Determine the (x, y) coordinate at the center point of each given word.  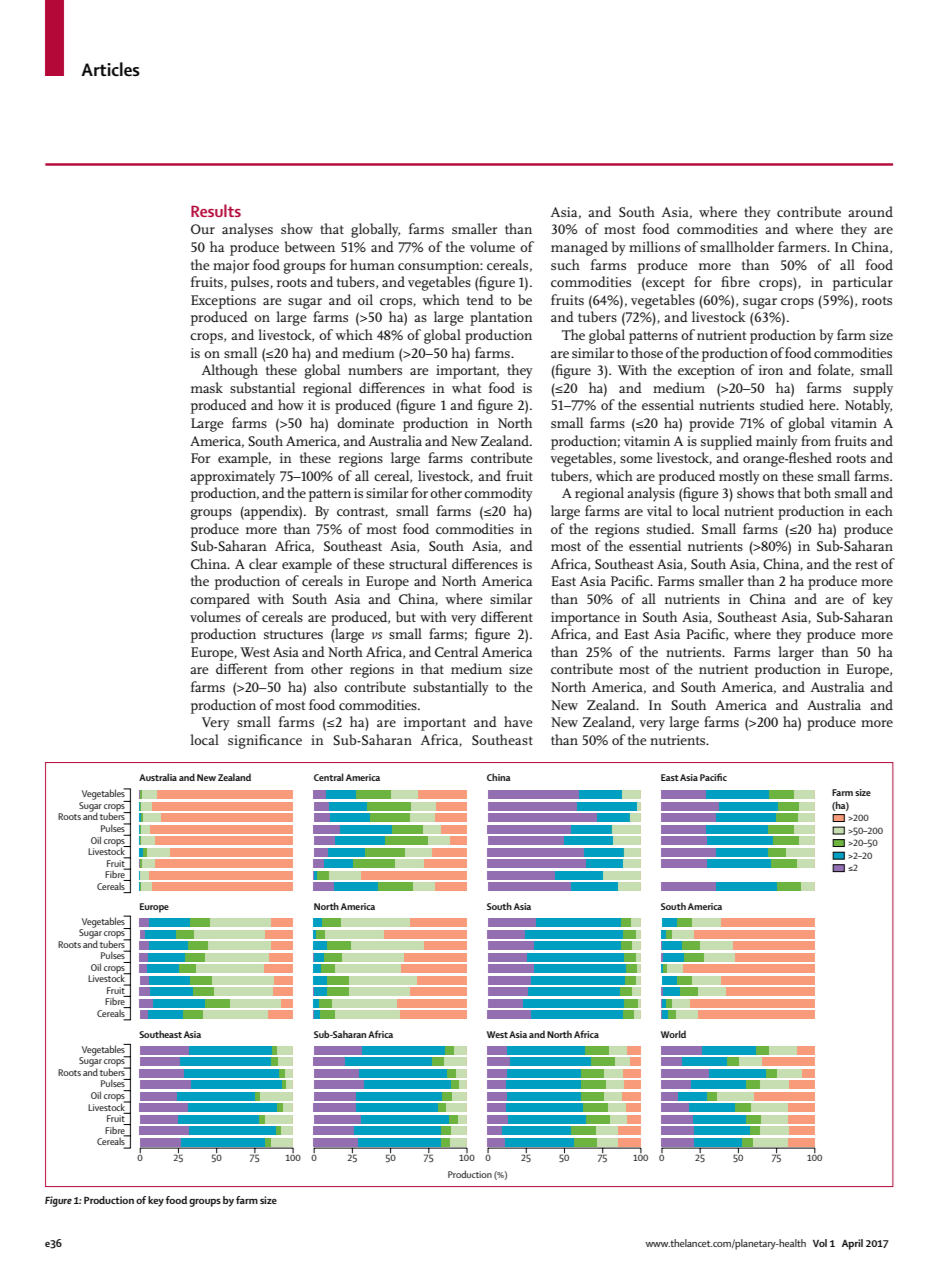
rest (866, 564)
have (518, 721)
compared (220, 600)
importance (585, 619)
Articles (110, 69)
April (852, 1244)
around (870, 211)
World (673, 1034)
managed (579, 248)
